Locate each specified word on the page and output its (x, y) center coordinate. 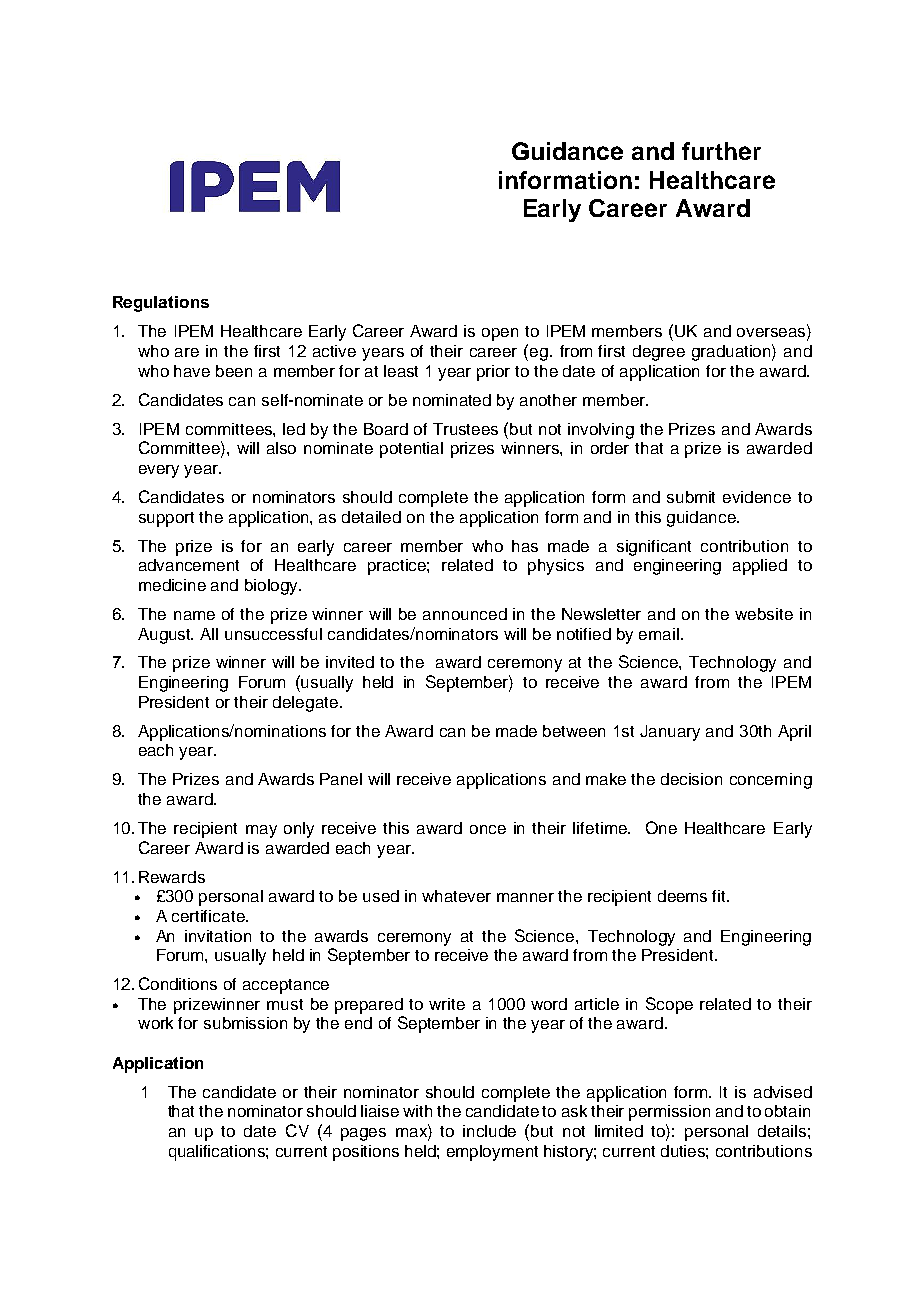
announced (465, 614)
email (659, 634)
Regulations (161, 304)
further (721, 151)
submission (245, 1023)
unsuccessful (273, 634)
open (500, 334)
